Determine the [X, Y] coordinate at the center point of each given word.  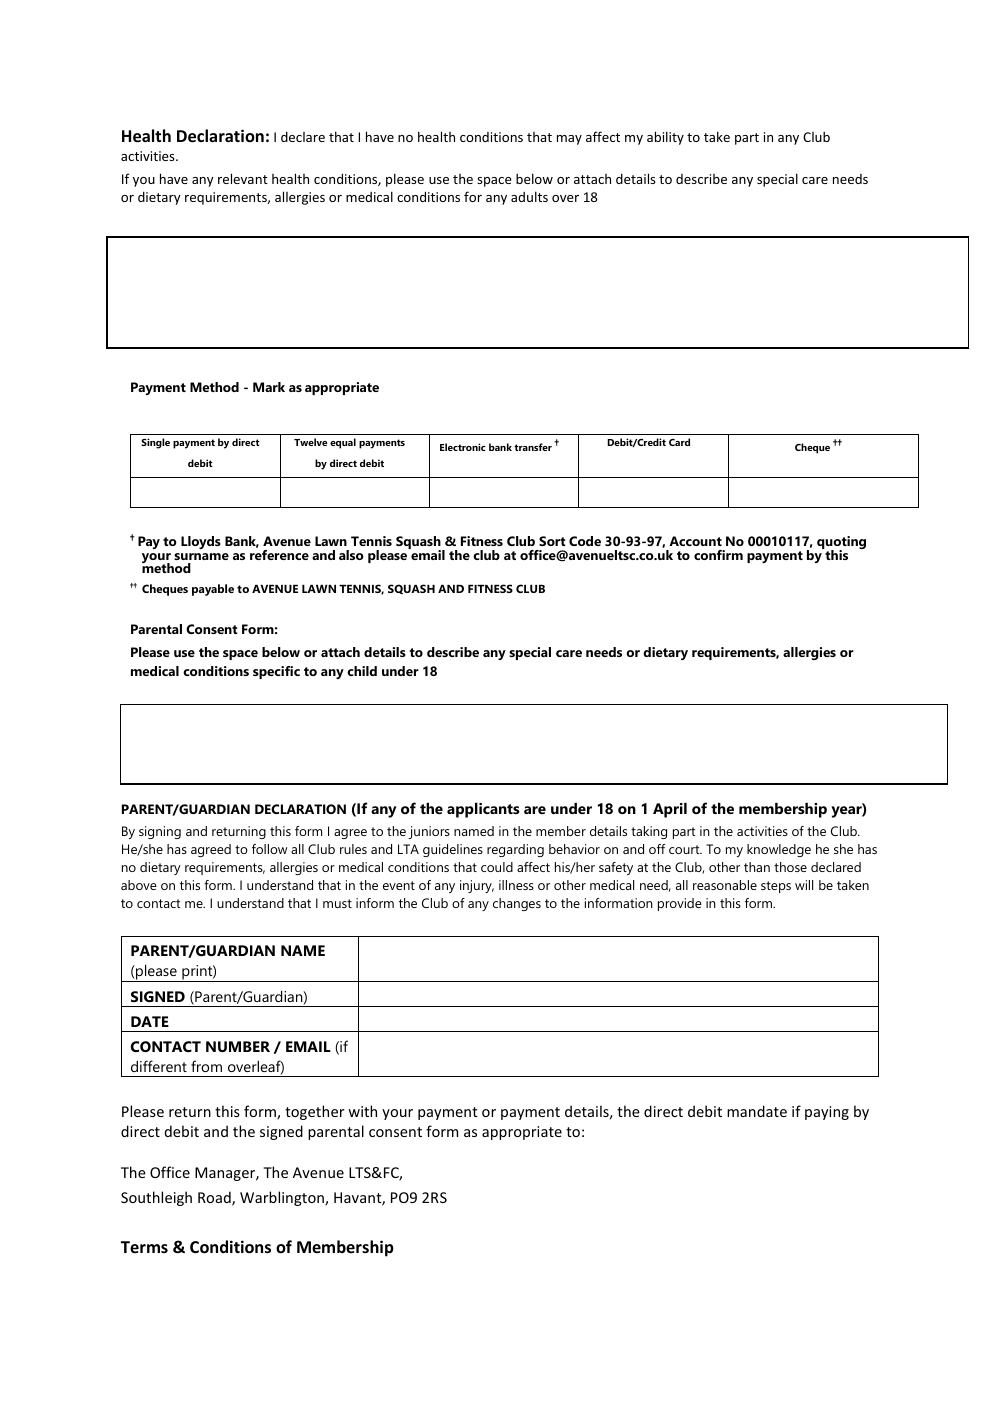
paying [827, 1113]
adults [529, 196]
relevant [243, 178]
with [362, 1111]
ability [665, 138]
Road [215, 1198]
